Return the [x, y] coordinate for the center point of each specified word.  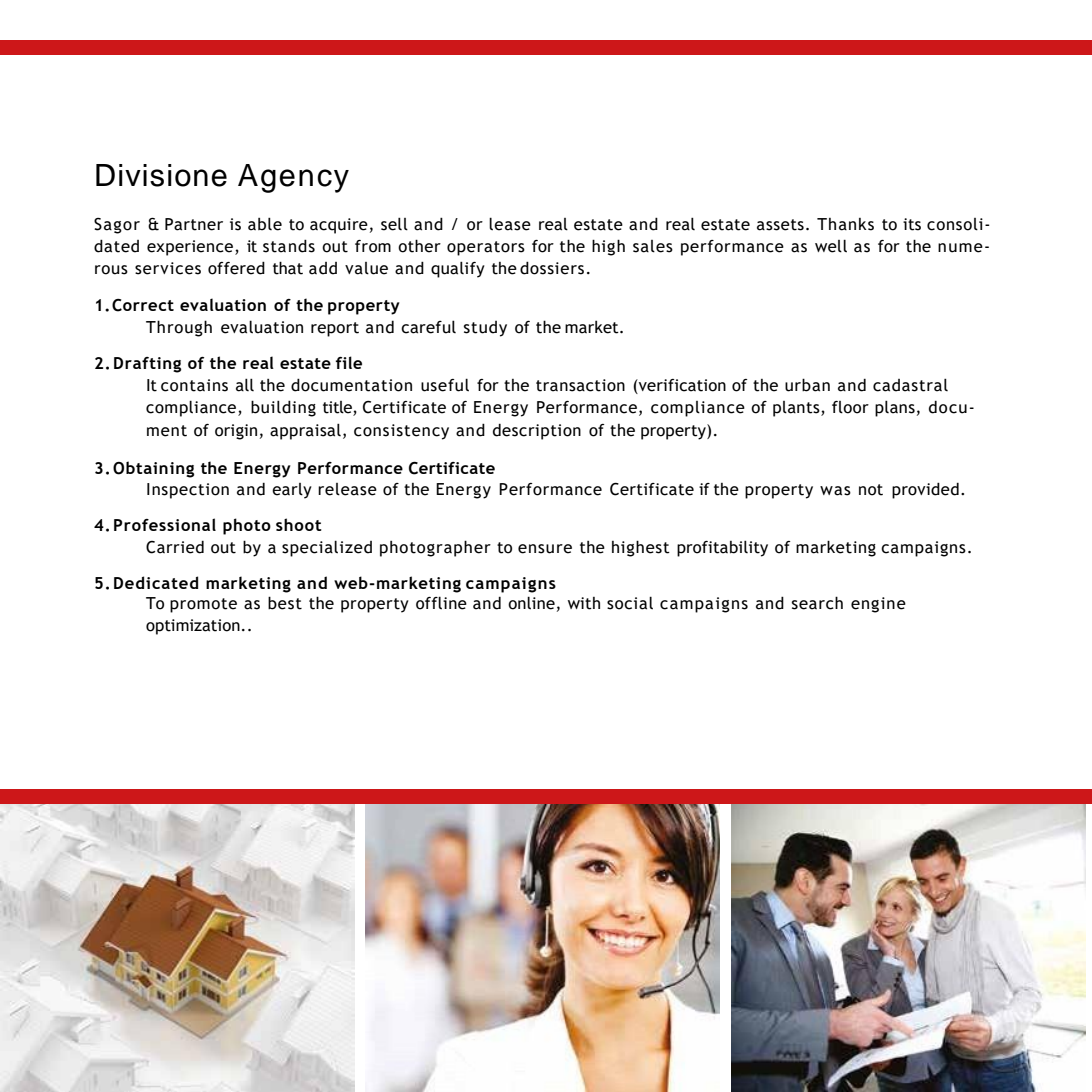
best [285, 603]
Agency [293, 178]
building [283, 408]
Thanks [845, 224]
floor [850, 407]
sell [394, 224]
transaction [580, 385]
